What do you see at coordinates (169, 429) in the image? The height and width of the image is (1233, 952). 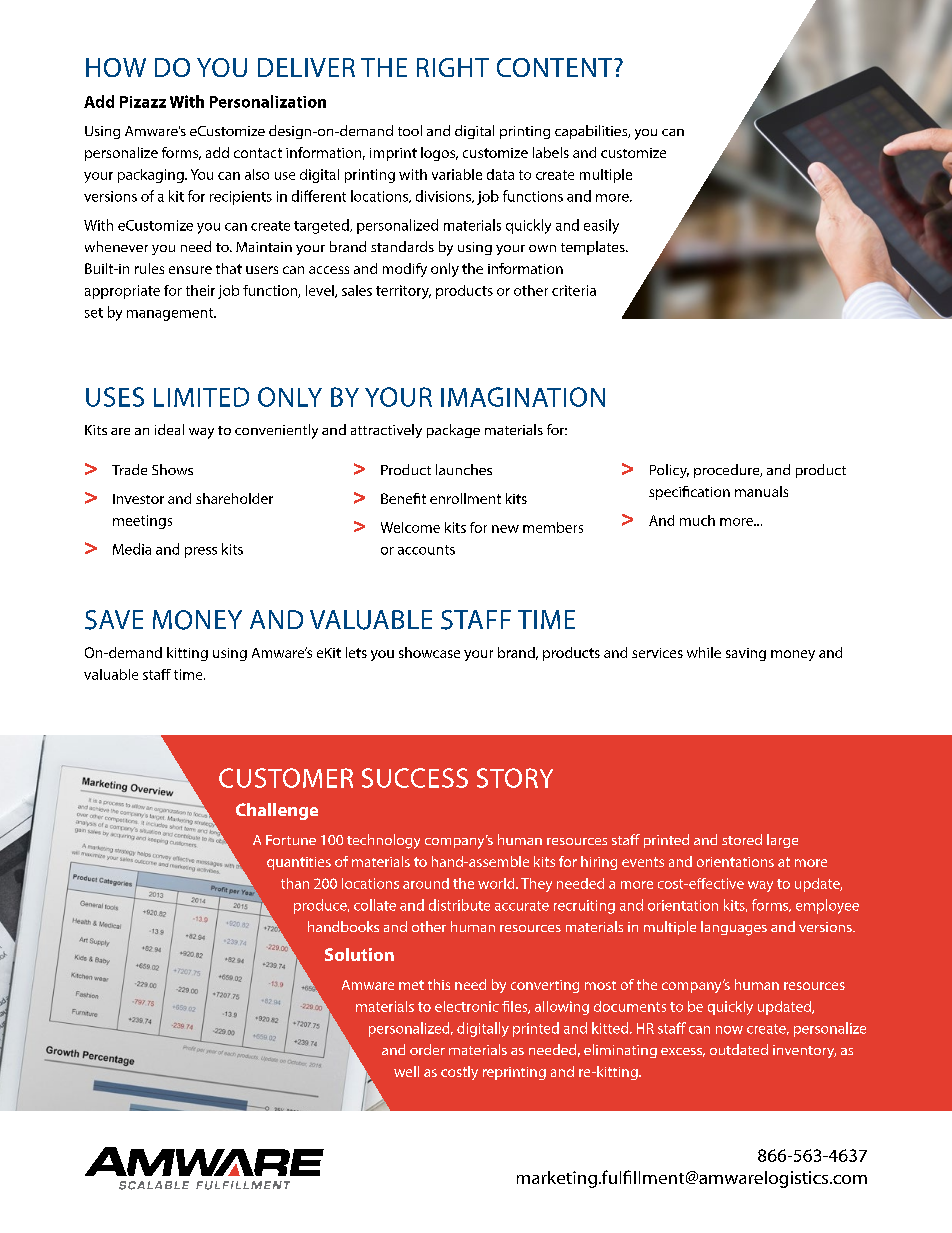 I see `ideal` at bounding box center [169, 429].
